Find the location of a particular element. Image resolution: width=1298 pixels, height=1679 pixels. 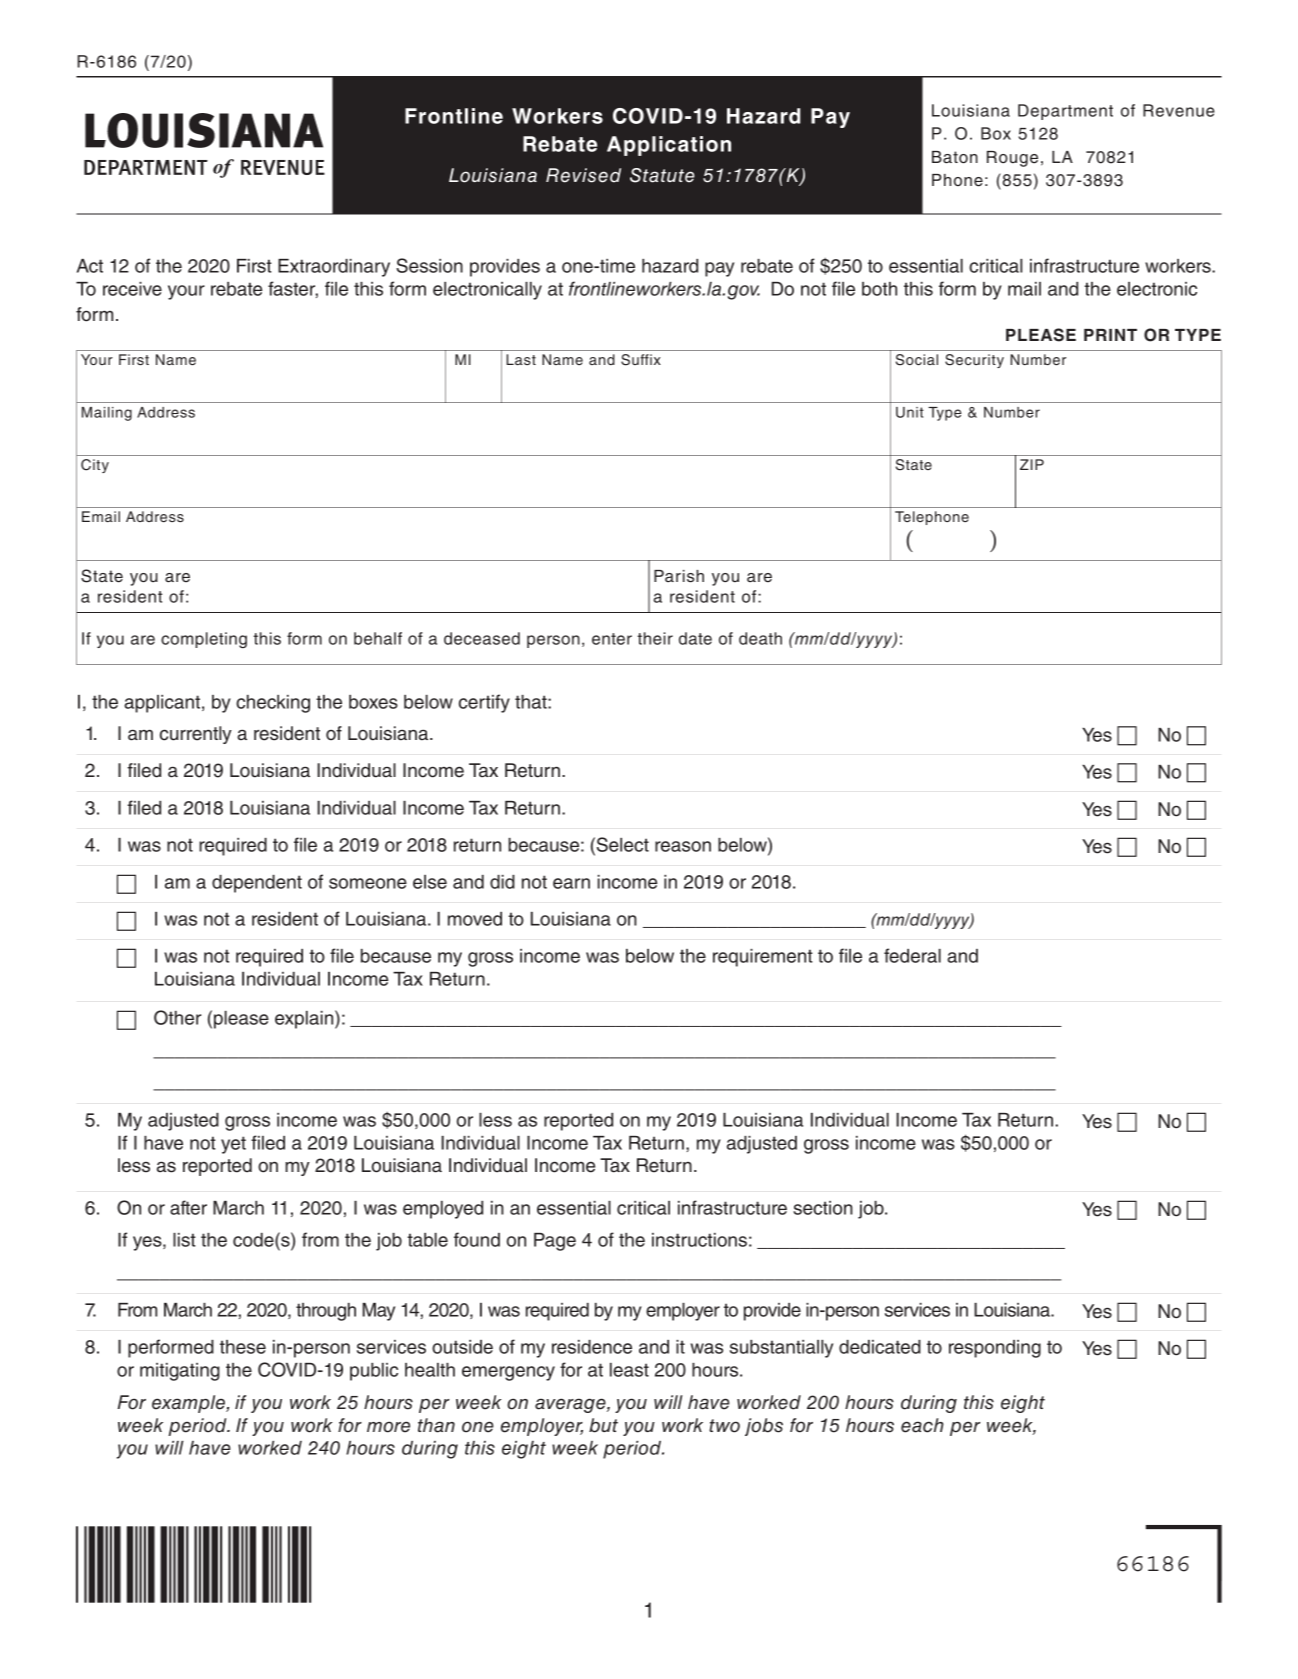

reason is located at coordinates (683, 846).
